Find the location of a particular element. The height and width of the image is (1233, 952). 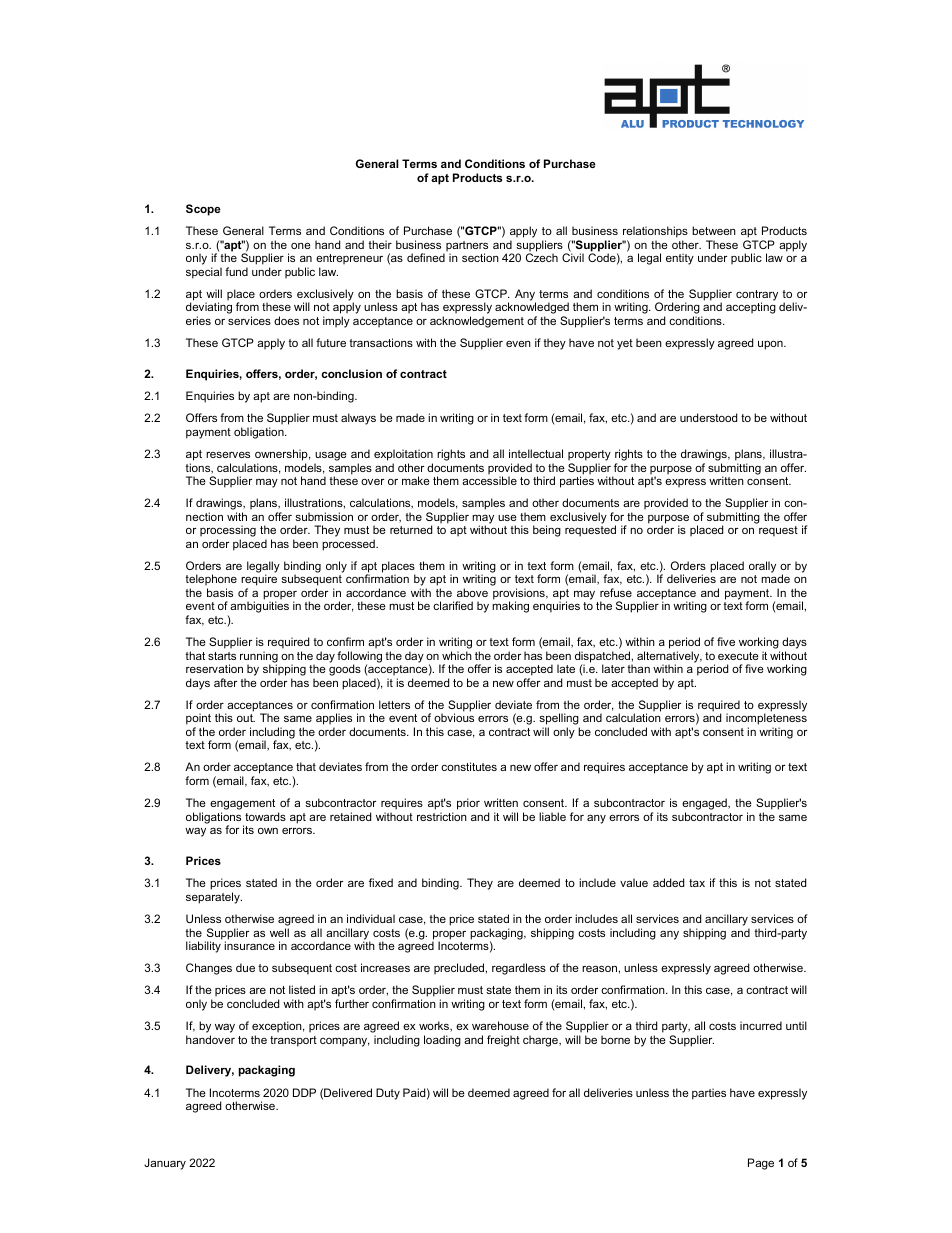

January is located at coordinates (165, 1164).
